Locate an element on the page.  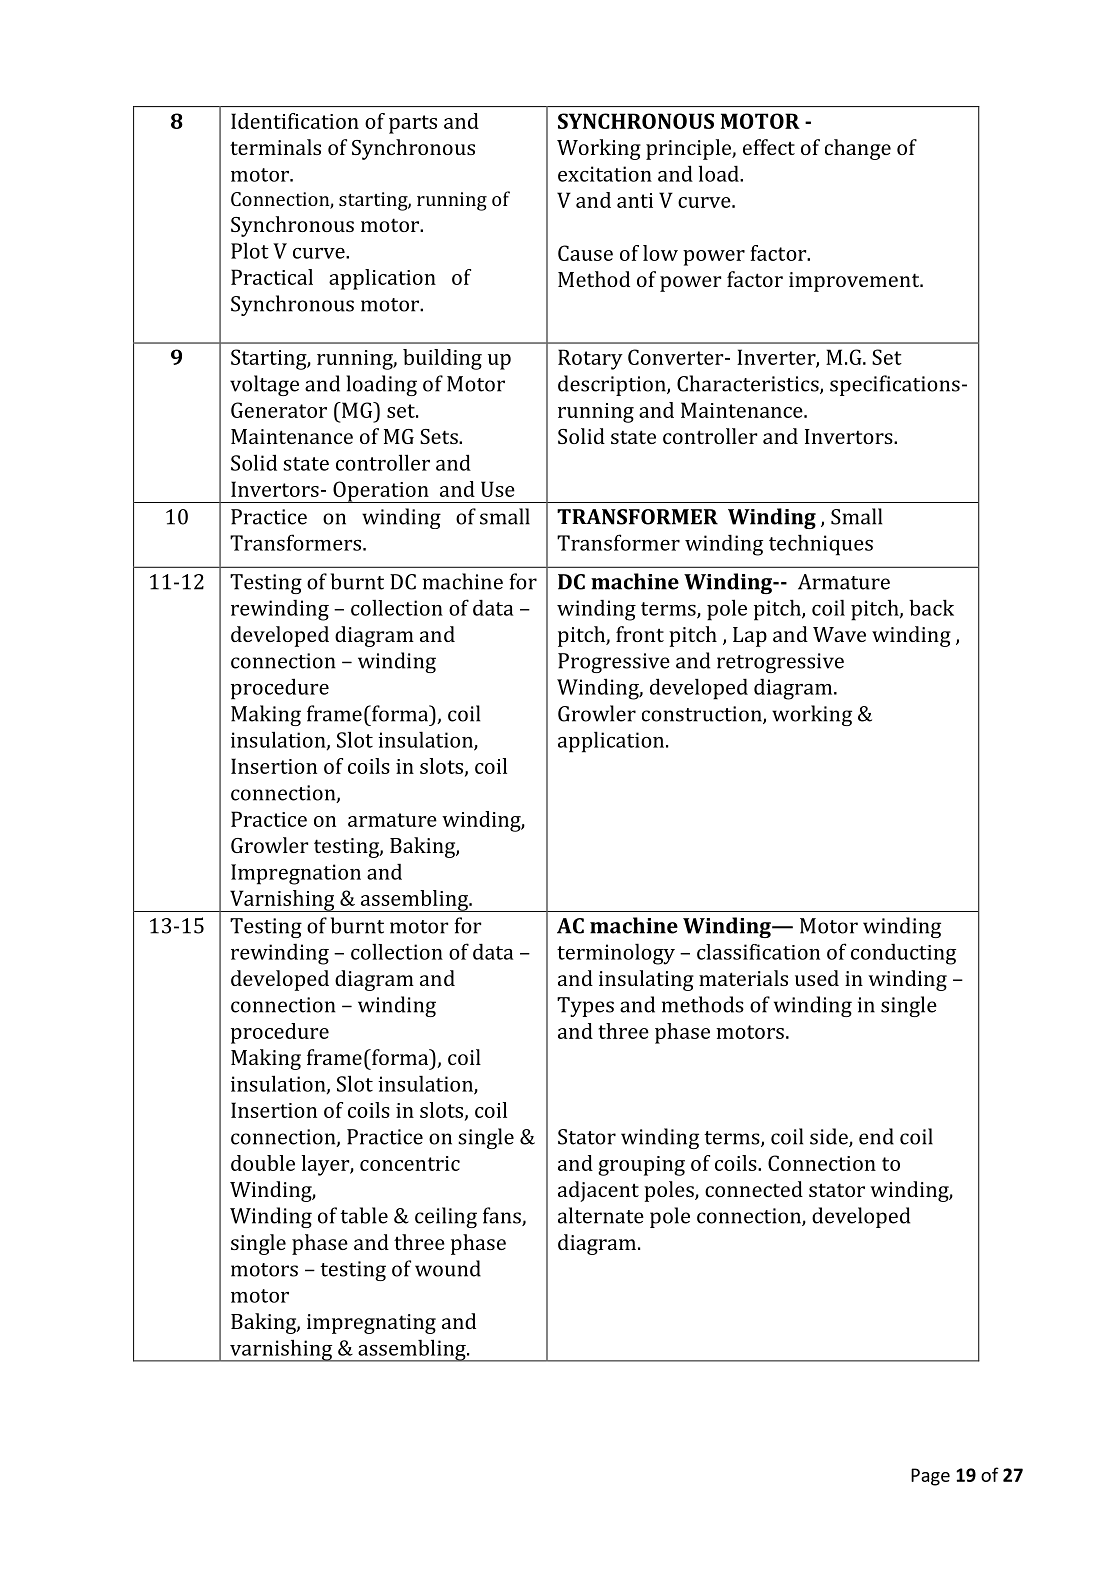
retrogressive is located at coordinates (780, 663).
